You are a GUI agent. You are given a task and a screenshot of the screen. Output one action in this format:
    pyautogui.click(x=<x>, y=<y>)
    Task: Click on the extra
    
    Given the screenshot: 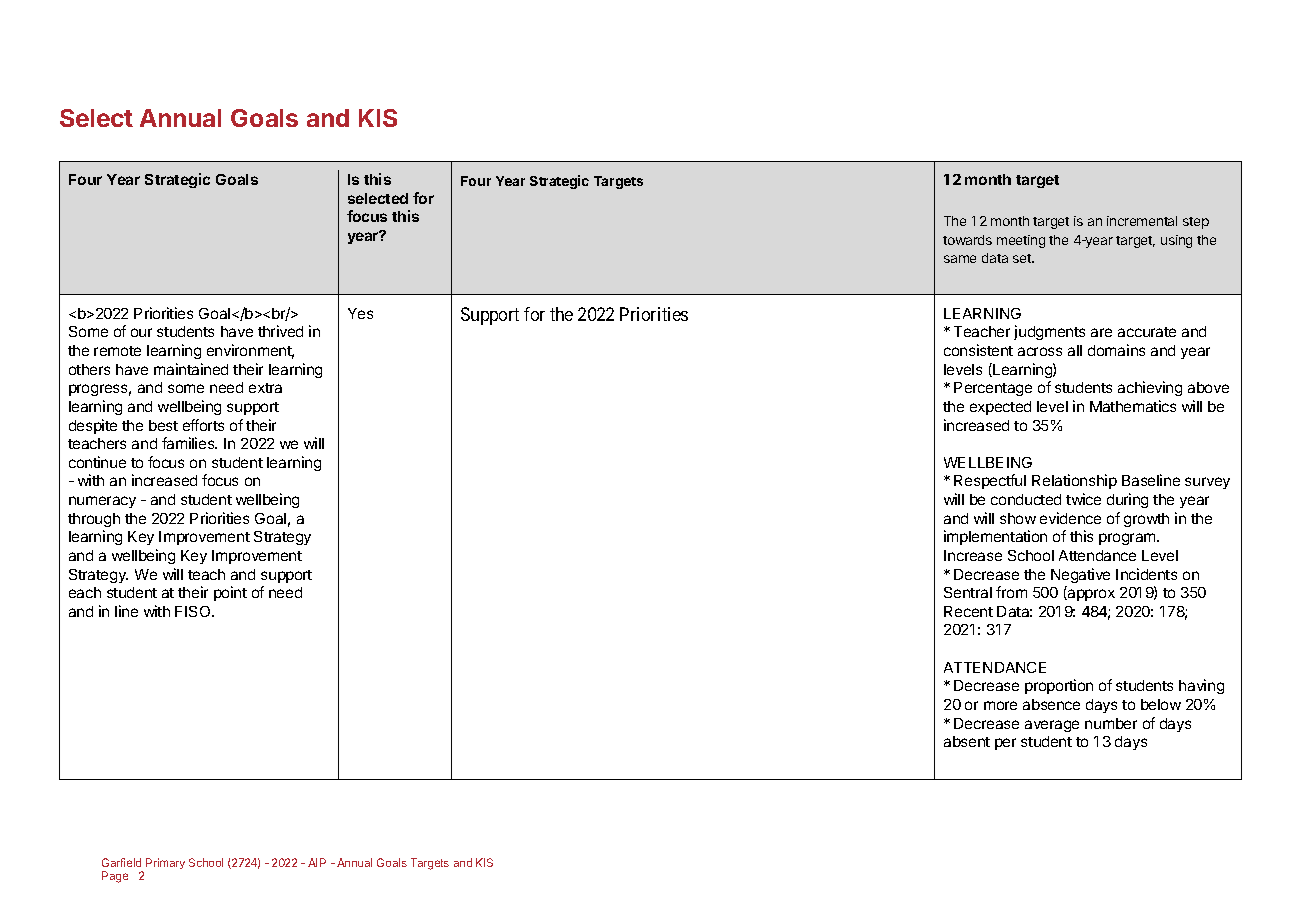 What is the action you would take?
    pyautogui.click(x=265, y=388)
